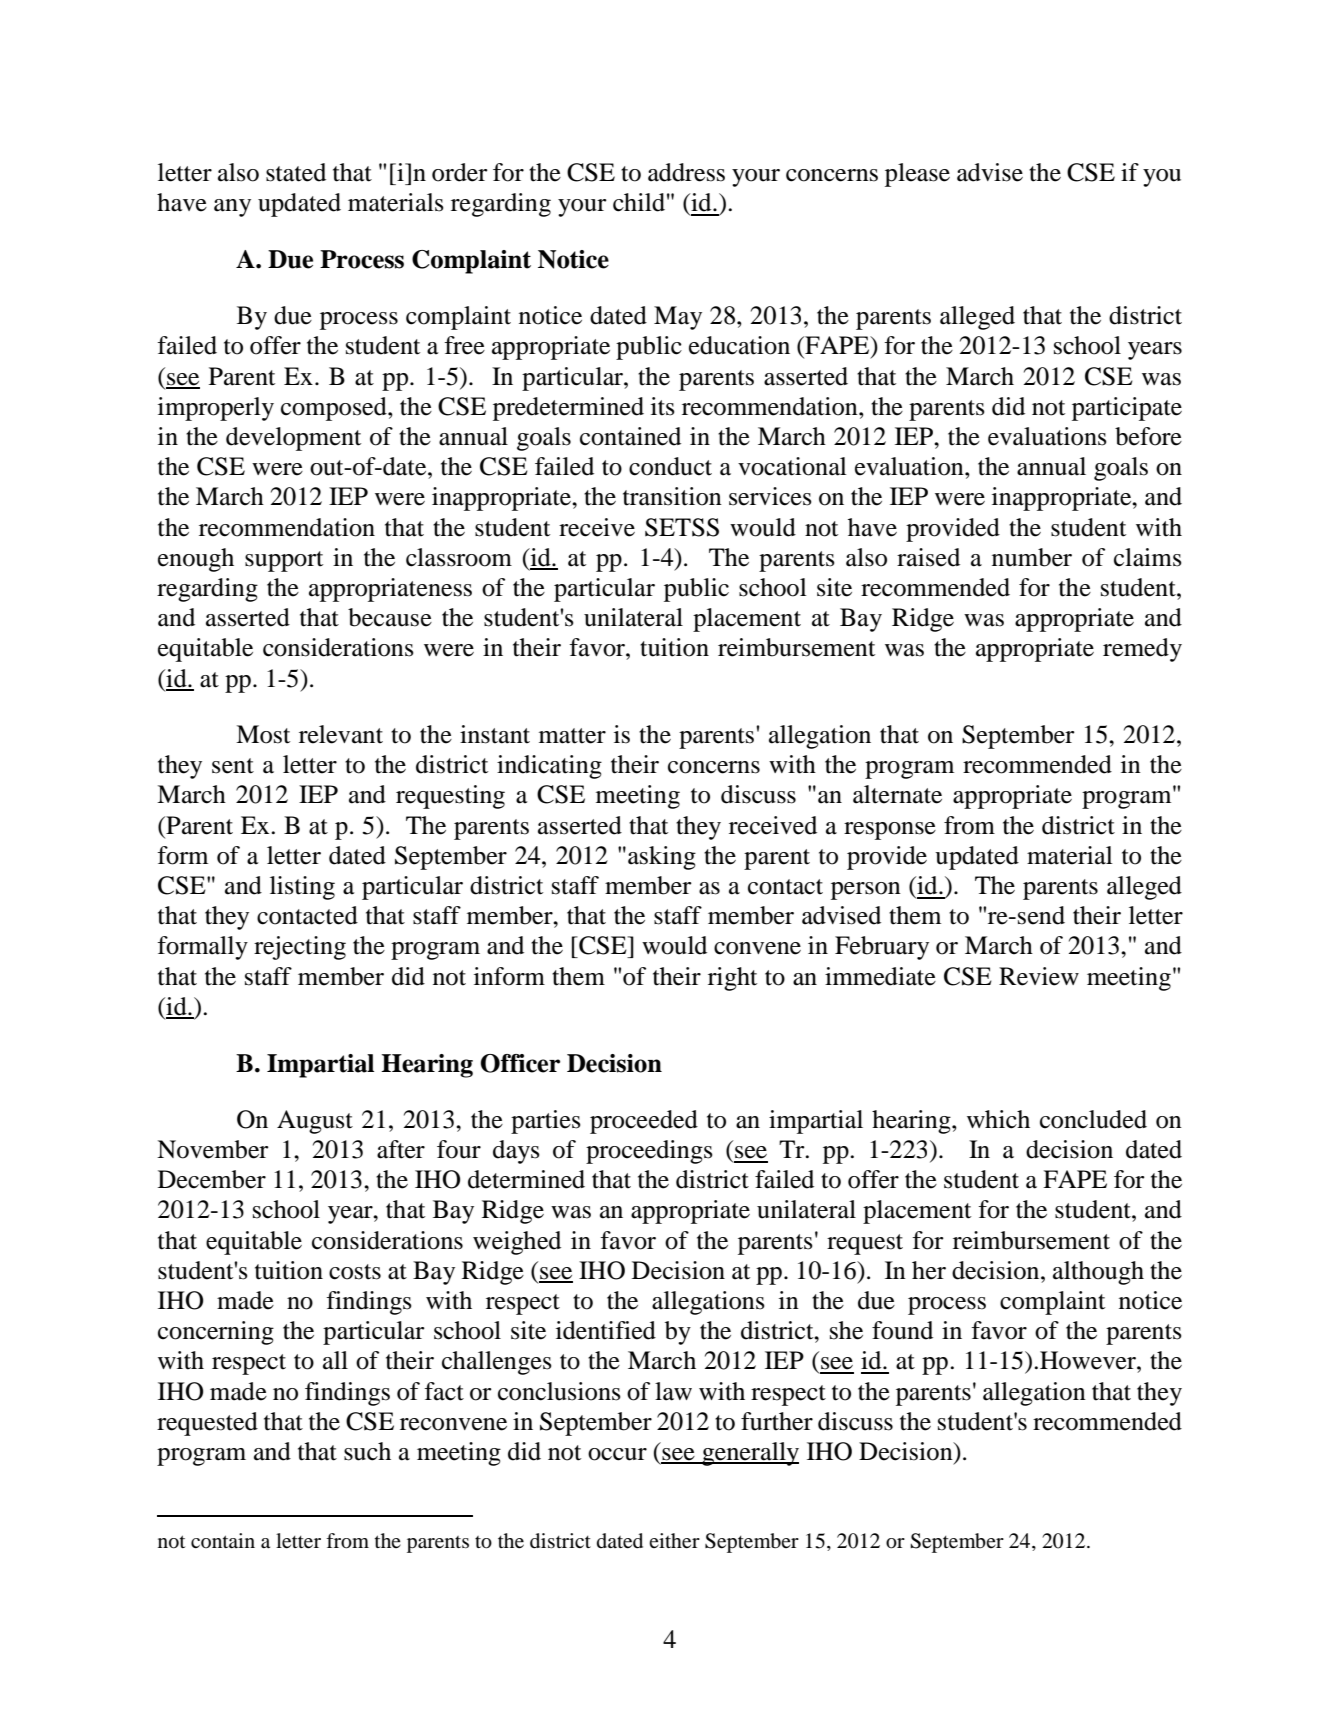  I want to click on which, so click(998, 1119).
